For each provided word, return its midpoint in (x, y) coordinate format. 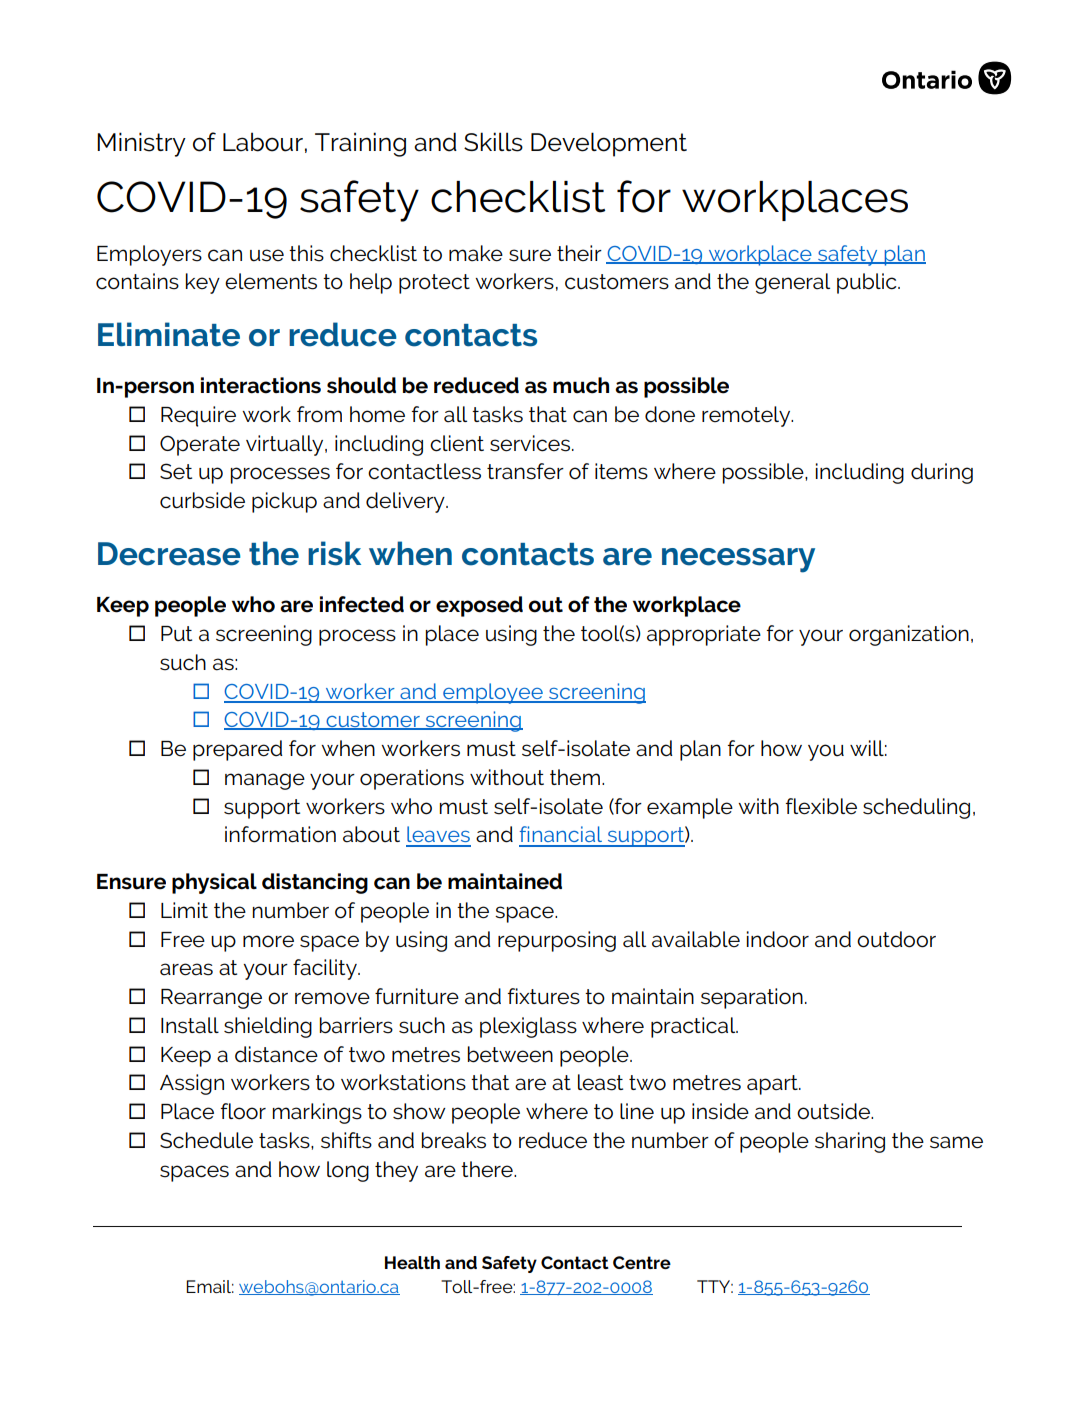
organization (909, 635)
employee (493, 693)
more (268, 941)
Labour (263, 142)
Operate (200, 445)
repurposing (557, 941)
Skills (493, 142)
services (531, 443)
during (942, 473)
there (488, 1169)
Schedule (206, 1140)
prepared (238, 750)
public (868, 283)
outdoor (896, 939)
